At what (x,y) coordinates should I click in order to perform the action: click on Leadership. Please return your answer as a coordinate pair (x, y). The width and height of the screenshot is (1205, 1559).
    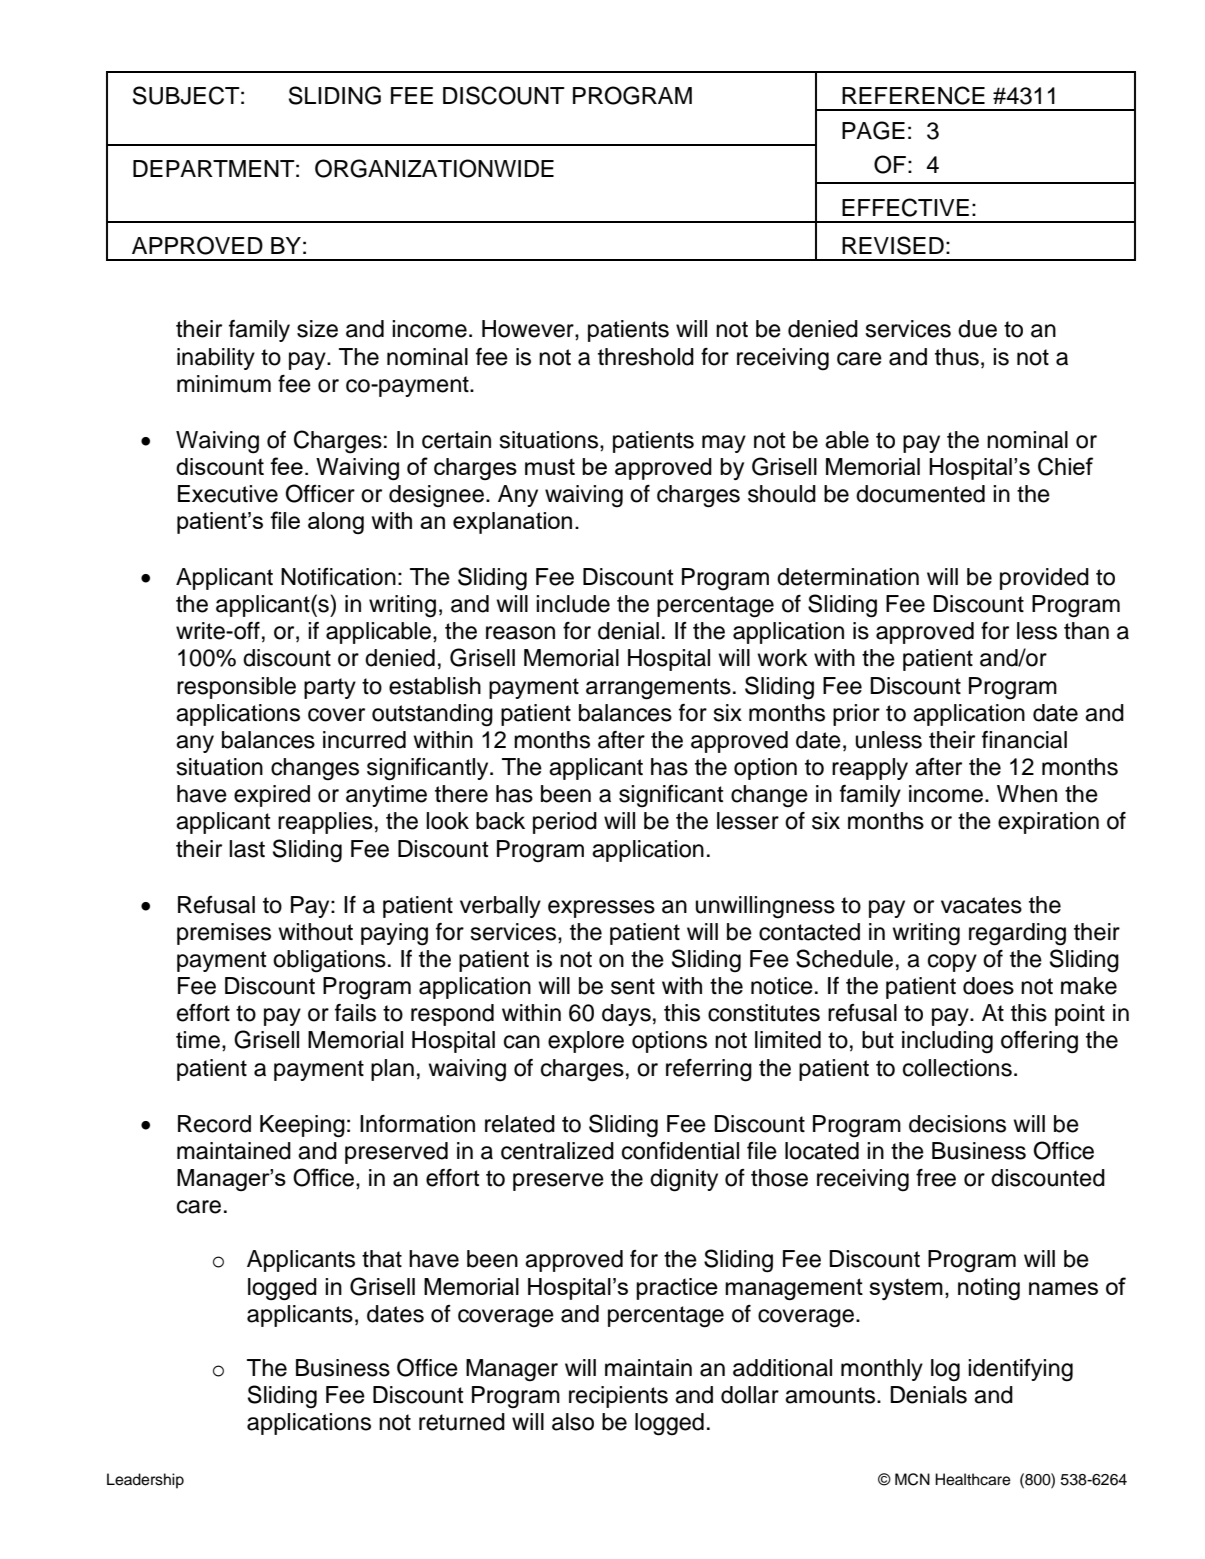
    Looking at the image, I should click on (145, 1481).
